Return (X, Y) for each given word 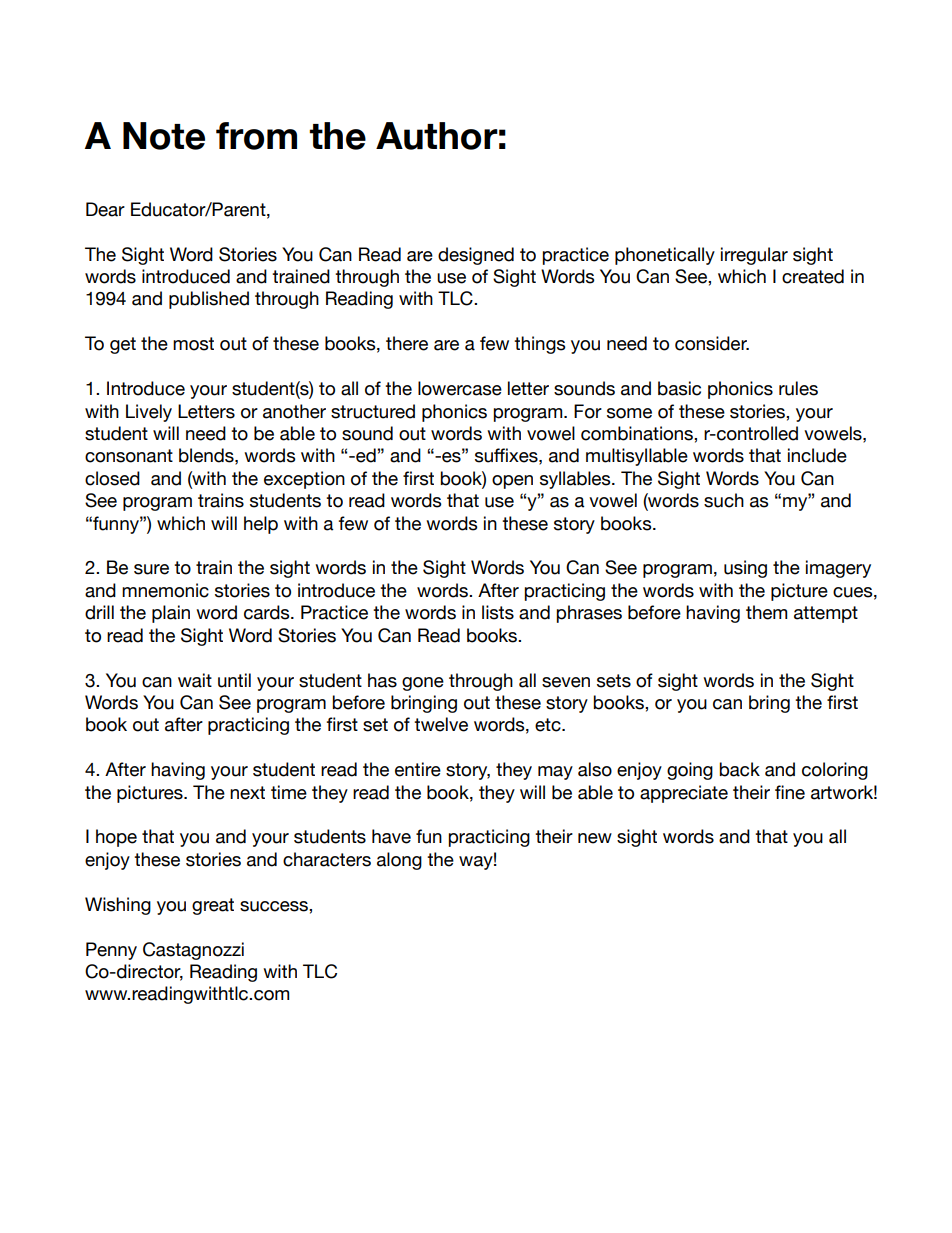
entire (418, 769)
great (213, 906)
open (512, 482)
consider (712, 343)
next (247, 793)
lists (498, 612)
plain (171, 614)
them (766, 612)
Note (164, 136)
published (209, 300)
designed (476, 256)
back (739, 769)
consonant (129, 456)
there (407, 343)
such (724, 500)
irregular (754, 256)
